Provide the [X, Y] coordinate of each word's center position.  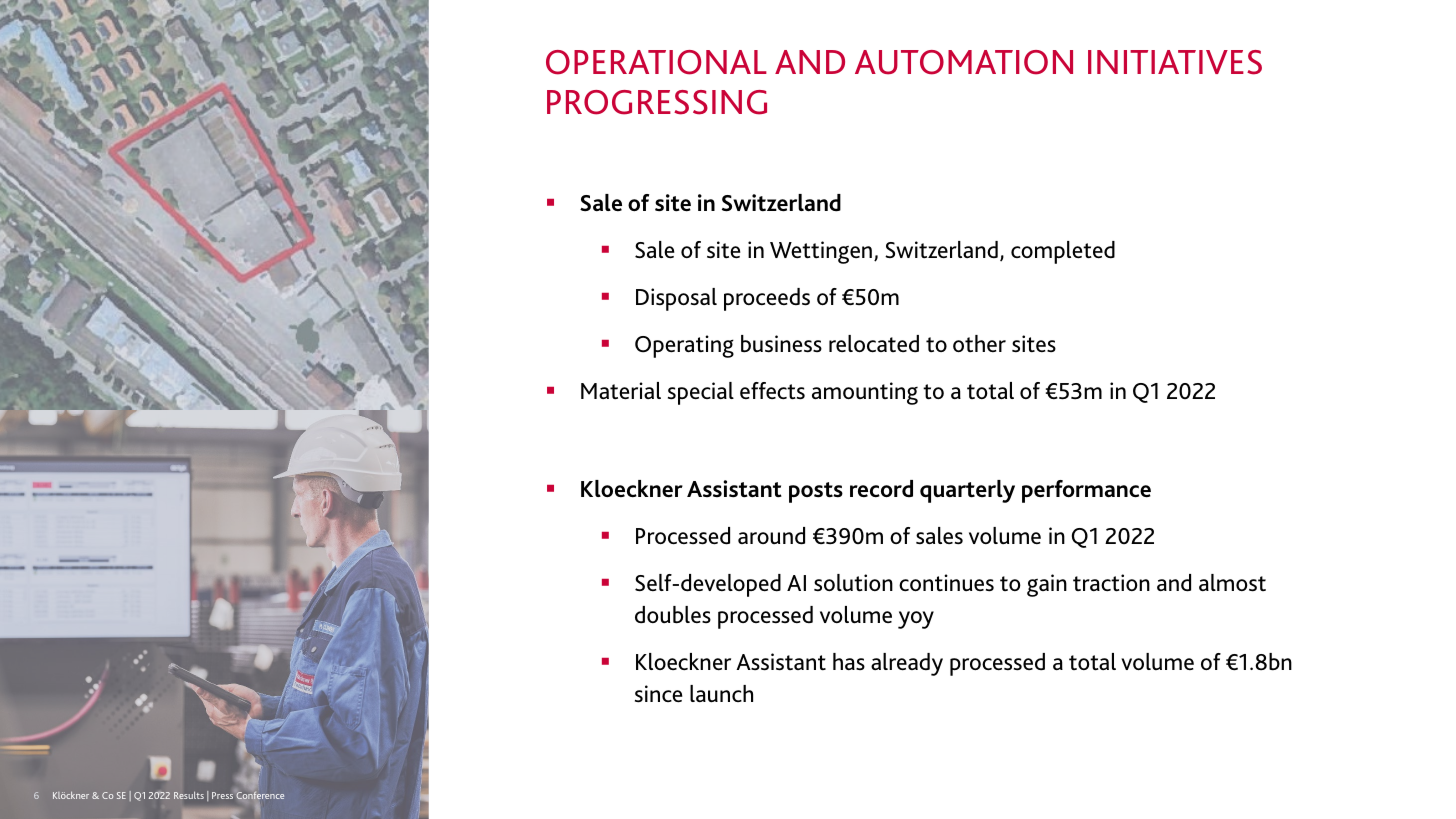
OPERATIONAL [656, 62]
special [701, 393]
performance [1086, 491]
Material [621, 391]
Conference [260, 795]
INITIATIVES [1175, 62]
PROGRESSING [657, 102]
